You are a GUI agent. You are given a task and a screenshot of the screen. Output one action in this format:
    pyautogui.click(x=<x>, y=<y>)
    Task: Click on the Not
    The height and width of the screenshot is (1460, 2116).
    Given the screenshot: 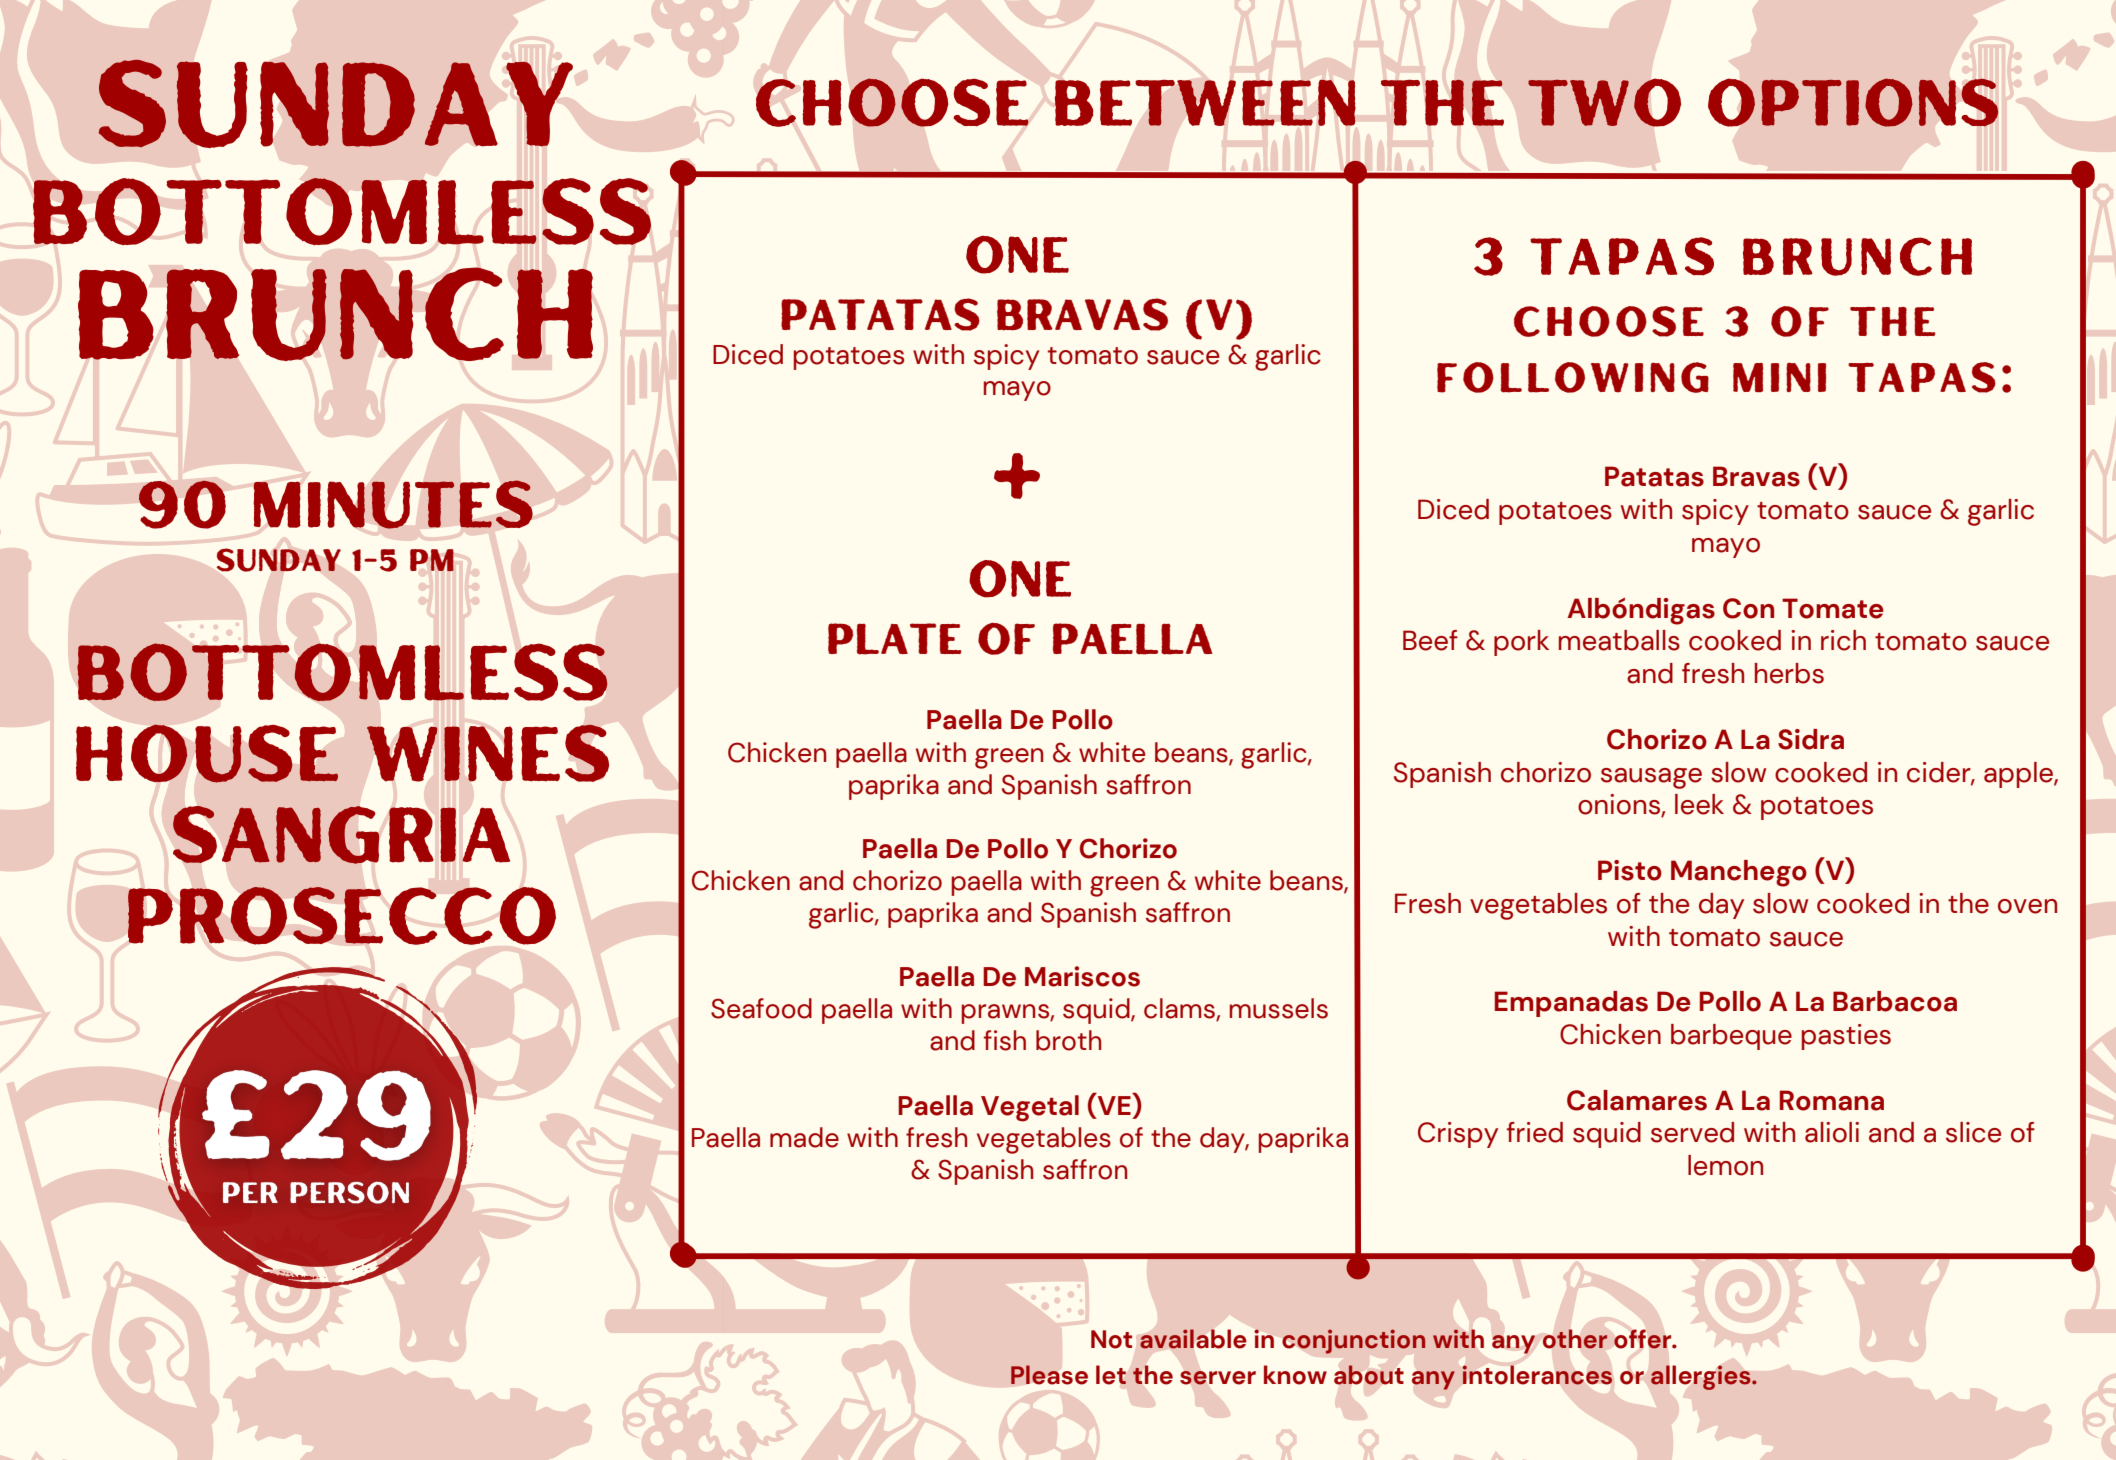 What is the action you would take?
    pyautogui.click(x=1111, y=1339)
